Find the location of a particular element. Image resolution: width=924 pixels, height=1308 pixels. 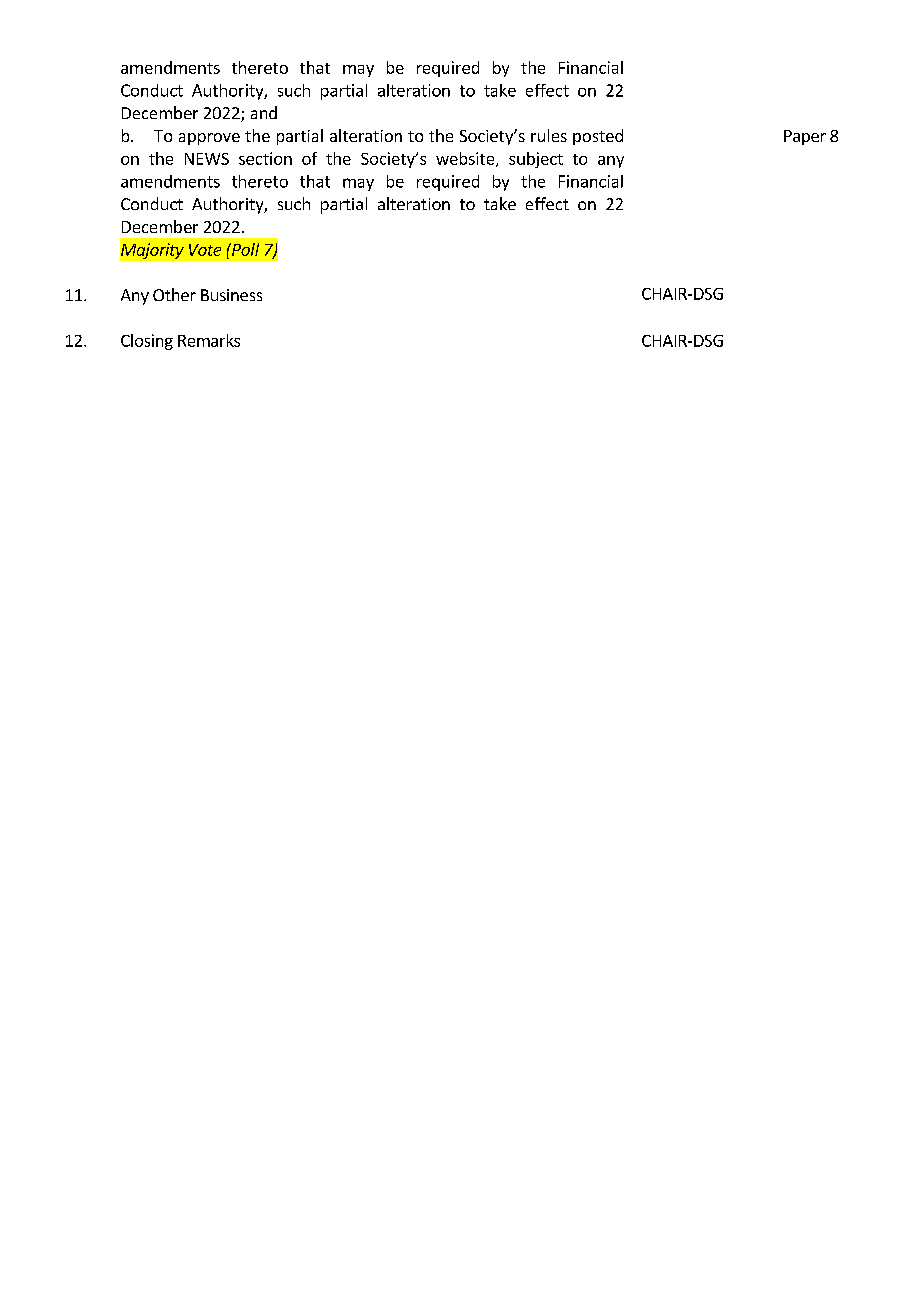

rules is located at coordinates (549, 135).
